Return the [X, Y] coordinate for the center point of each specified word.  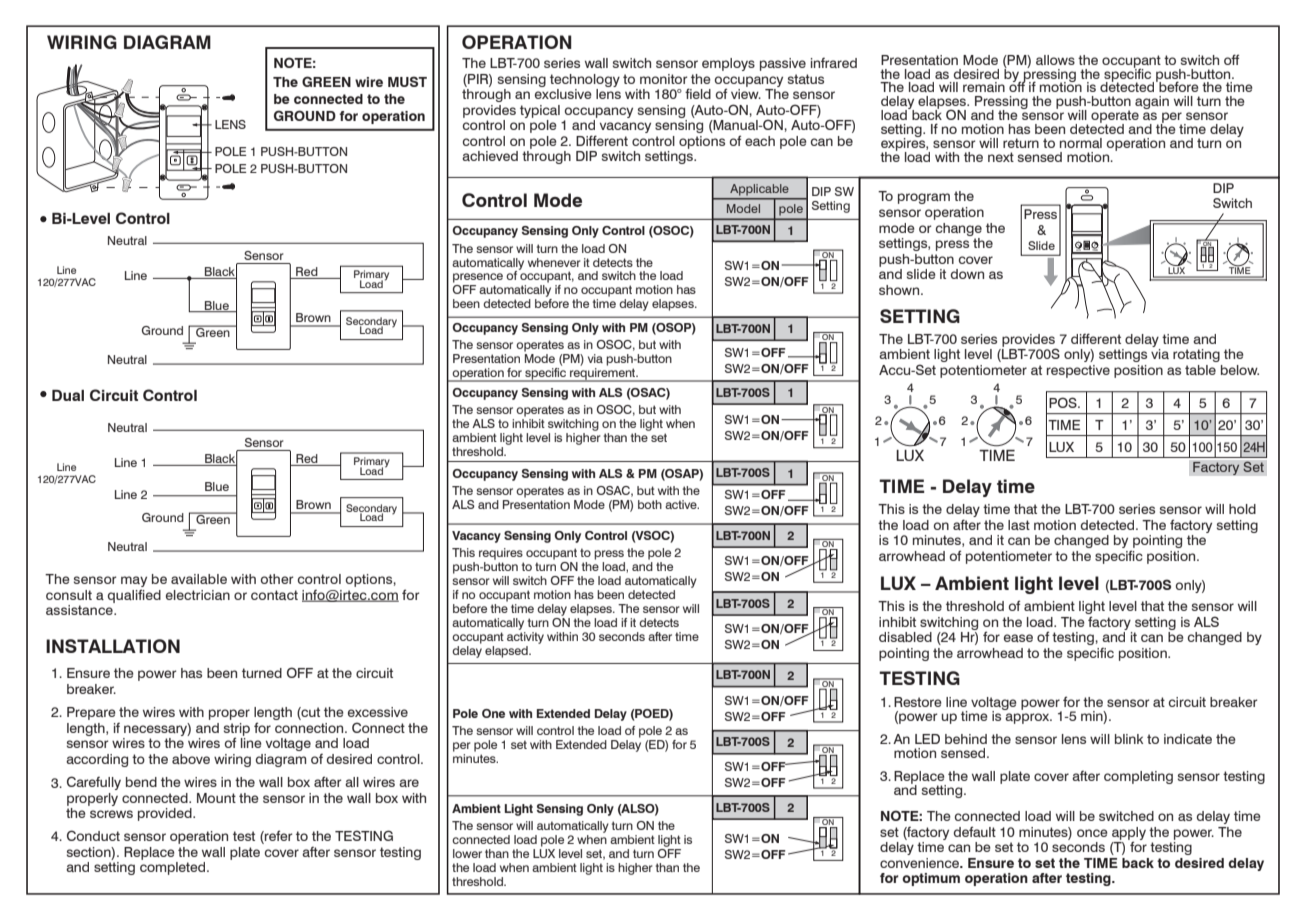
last [1019, 525]
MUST [407, 81]
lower [467, 853]
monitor [664, 79]
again [1152, 102]
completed [174, 868]
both [650, 504]
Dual [68, 395]
